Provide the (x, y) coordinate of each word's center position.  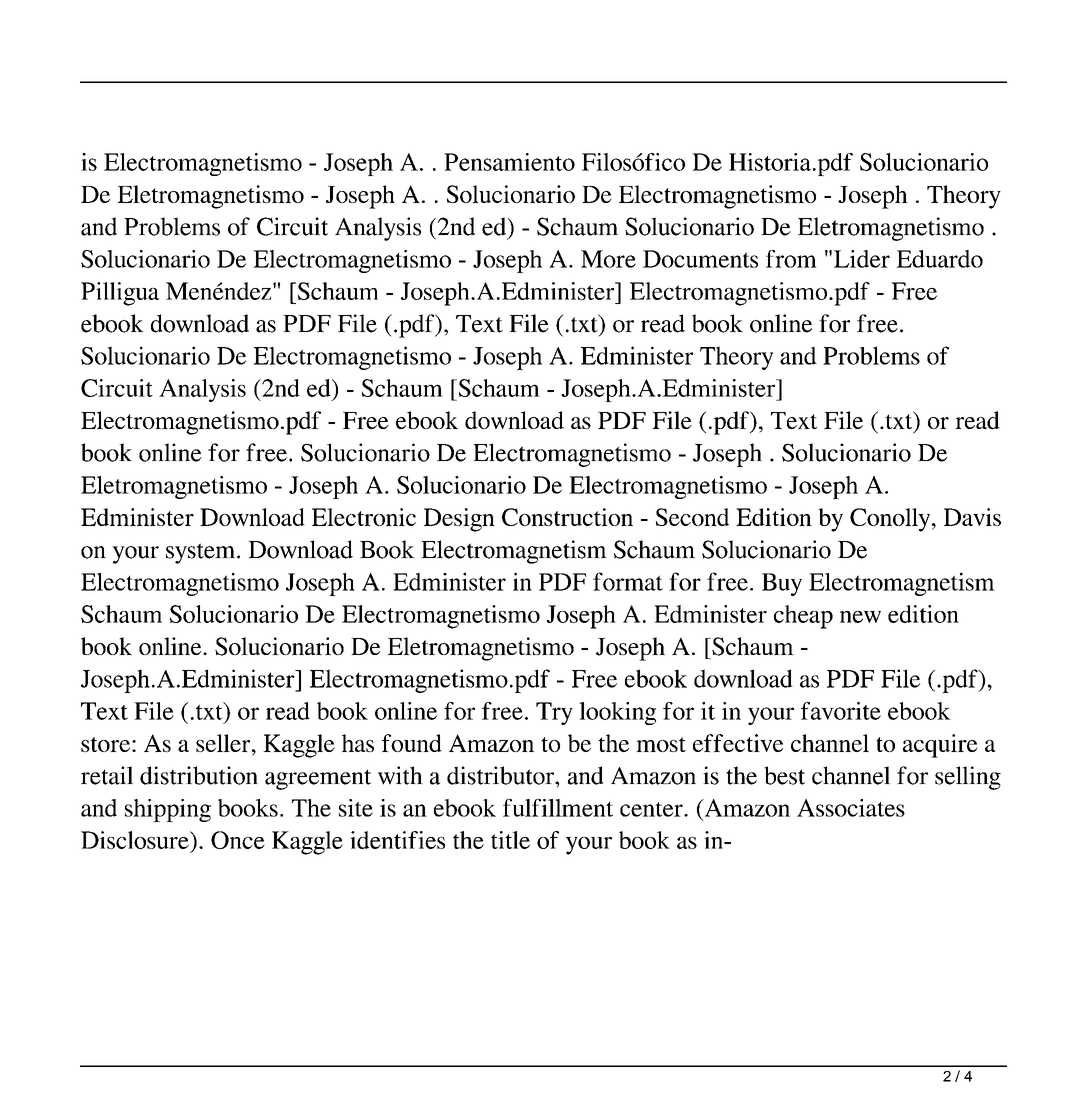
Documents (700, 259)
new (860, 617)
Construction (567, 517)
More (608, 259)
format (628, 581)
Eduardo (939, 259)
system (202, 553)
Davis (972, 517)
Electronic (364, 517)
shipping (168, 810)
